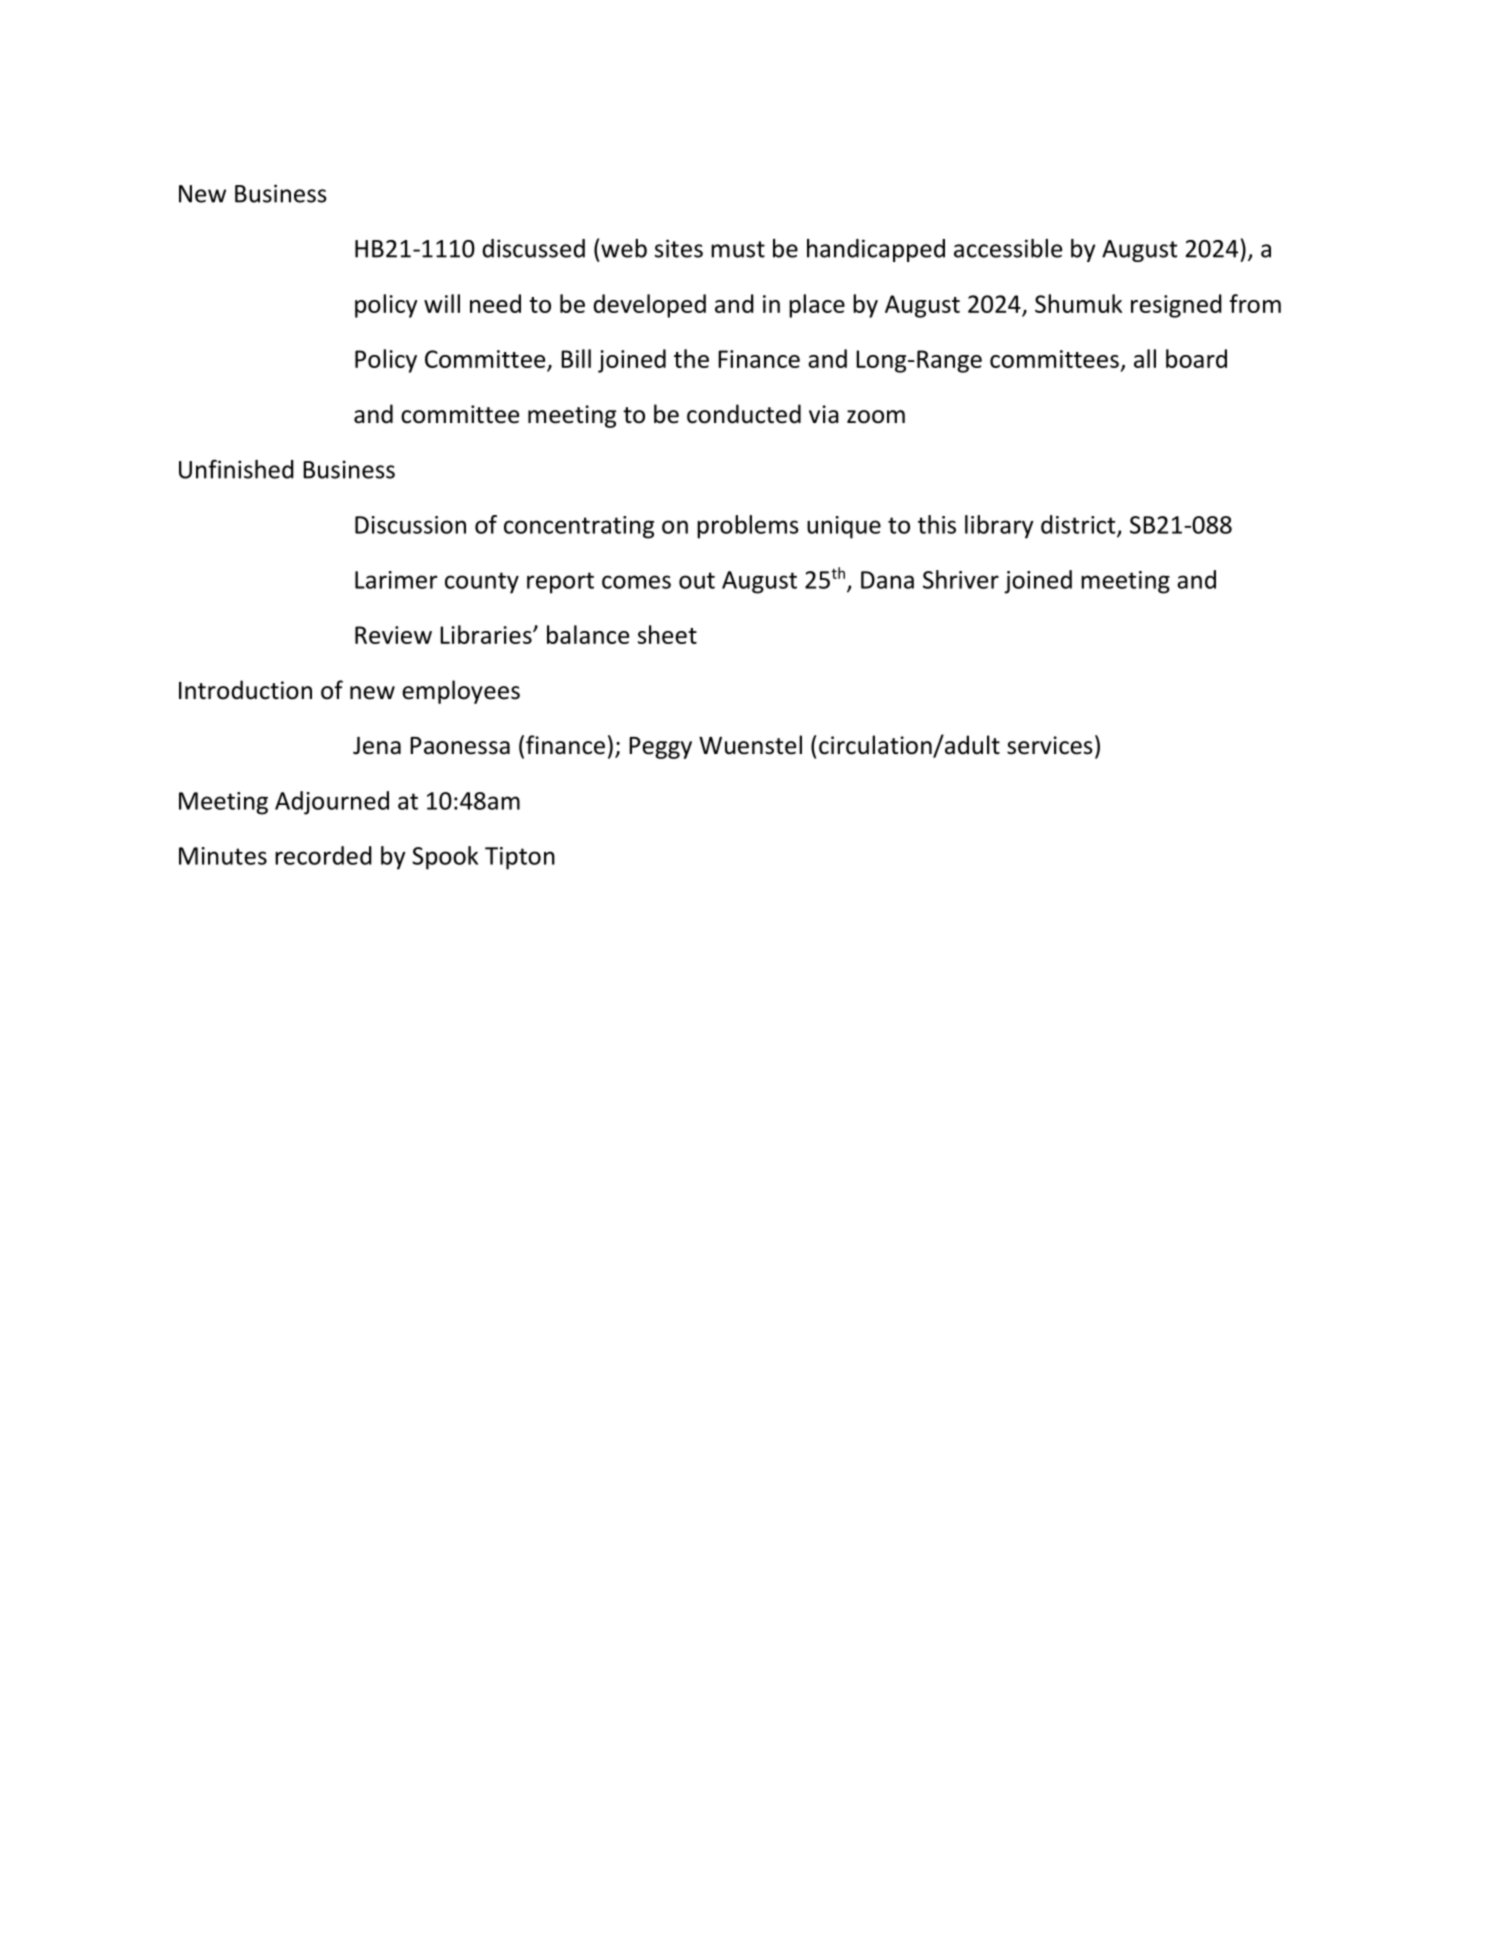 The image size is (1501, 1943). I want to click on district, so click(1079, 525).
